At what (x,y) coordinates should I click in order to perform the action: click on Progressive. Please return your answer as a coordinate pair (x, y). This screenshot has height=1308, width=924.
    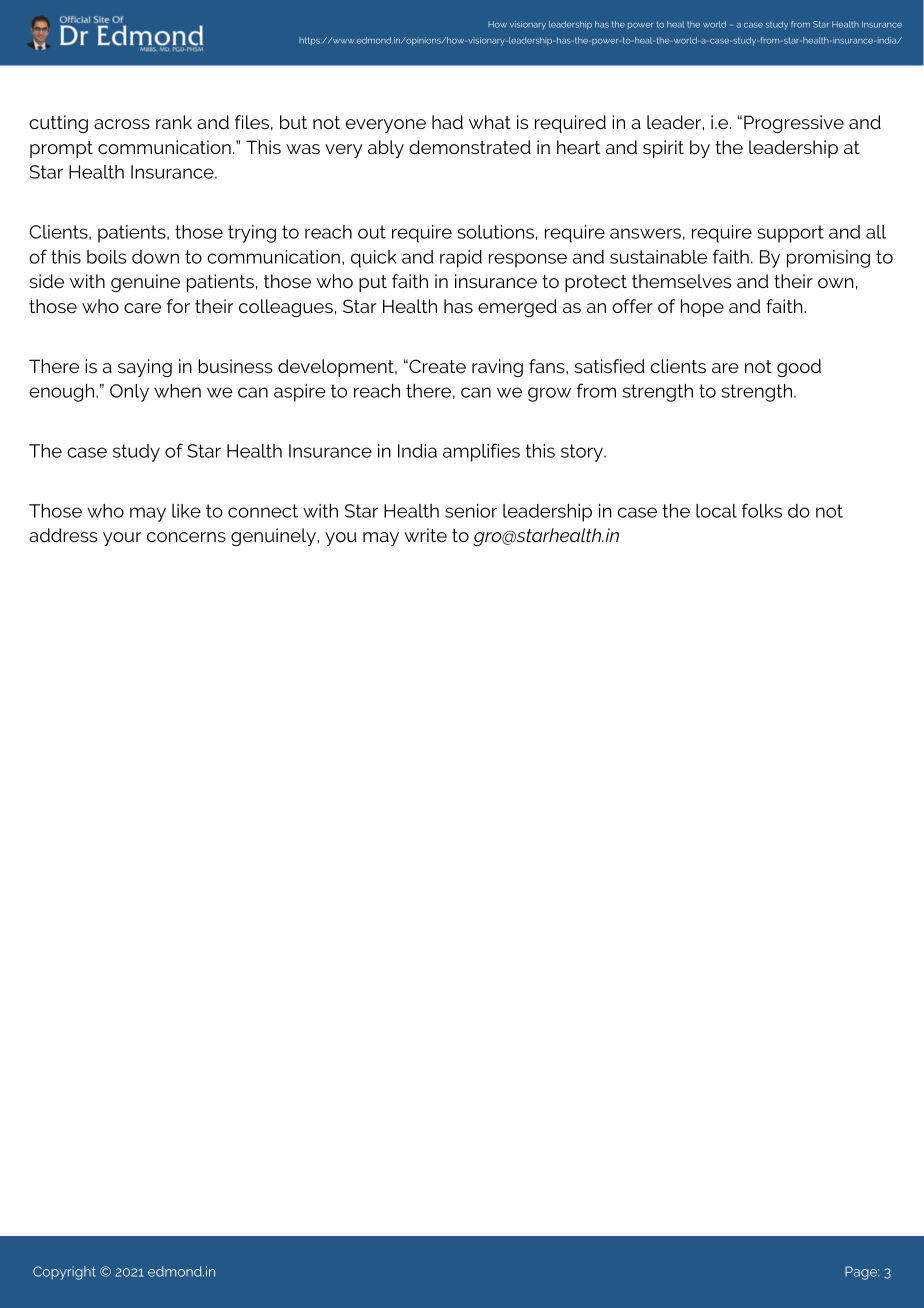
    Looking at the image, I should click on (794, 124).
